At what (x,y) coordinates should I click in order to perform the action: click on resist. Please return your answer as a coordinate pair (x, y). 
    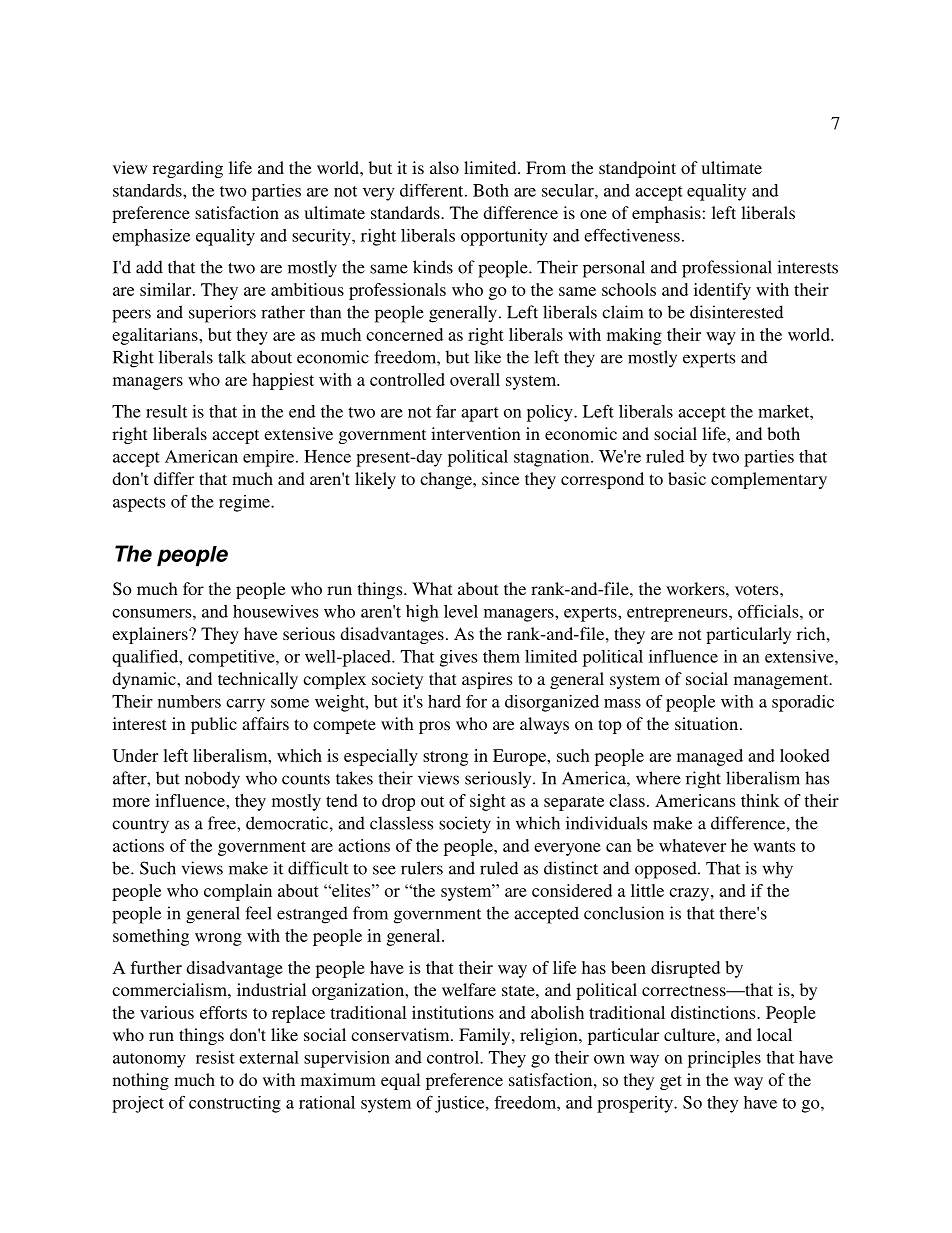
    Looking at the image, I should click on (215, 1057).
